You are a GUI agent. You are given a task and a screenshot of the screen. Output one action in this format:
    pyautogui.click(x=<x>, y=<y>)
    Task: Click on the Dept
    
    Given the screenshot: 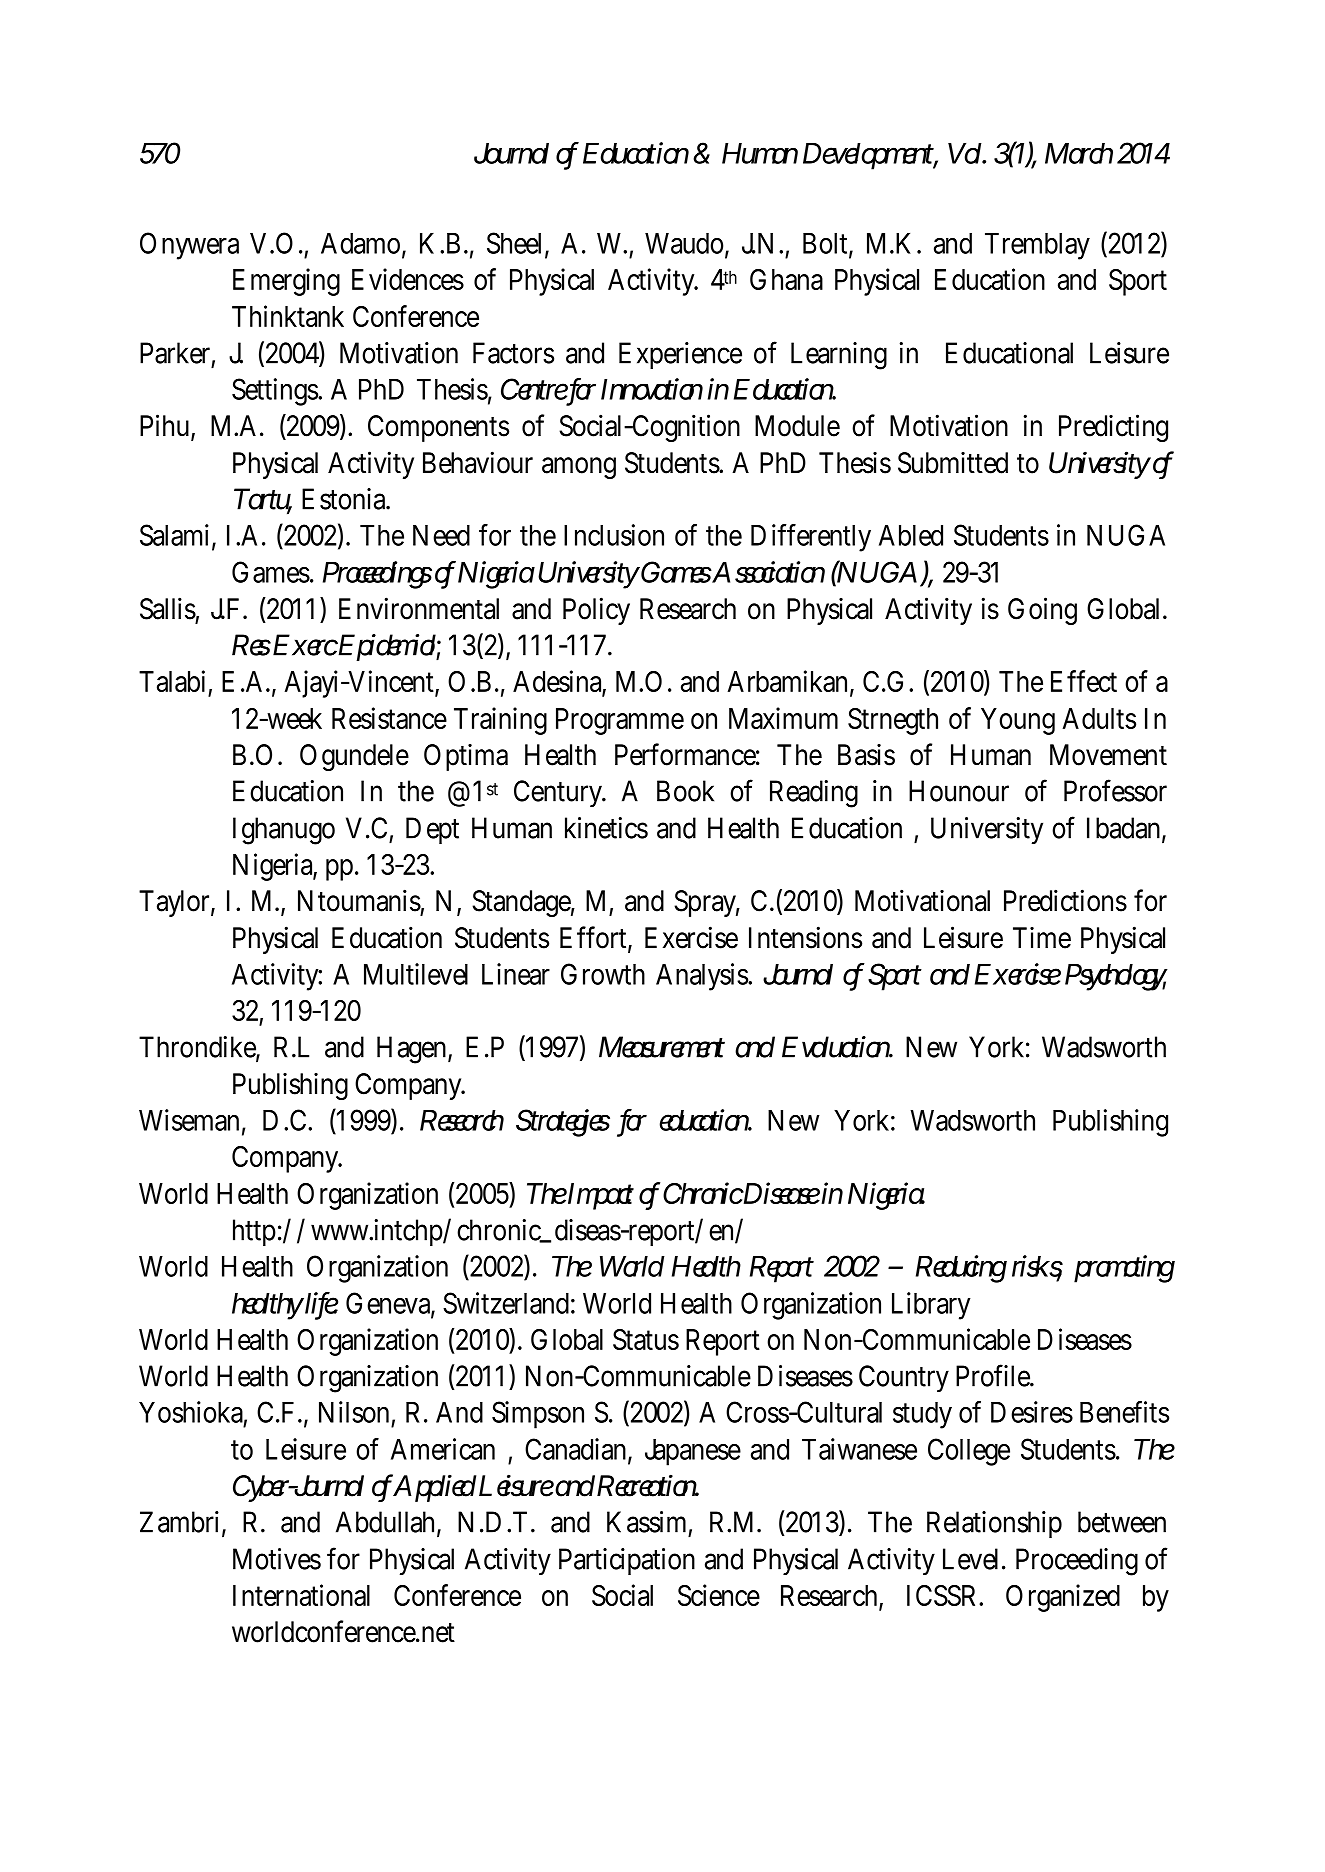 What is the action you would take?
    pyautogui.click(x=432, y=830)
